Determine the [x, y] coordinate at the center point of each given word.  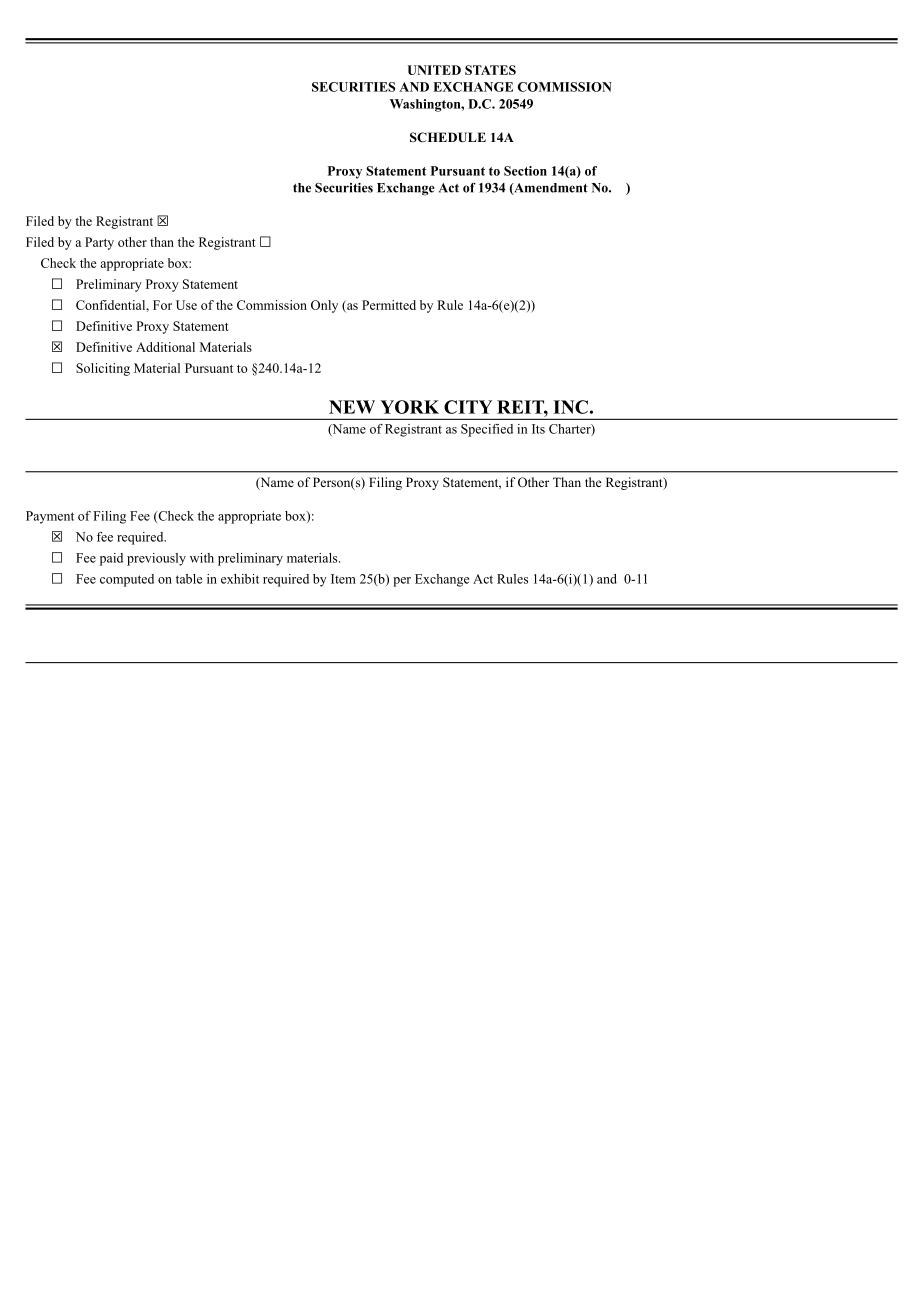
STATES [490, 70]
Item [343, 579]
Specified [487, 430]
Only [324, 306]
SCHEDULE [448, 137]
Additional [165, 347]
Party [99, 243]
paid [111, 559]
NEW [352, 407]
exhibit [240, 579]
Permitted [389, 305]
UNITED [434, 70]
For [162, 305]
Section [525, 171]
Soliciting [103, 369]
